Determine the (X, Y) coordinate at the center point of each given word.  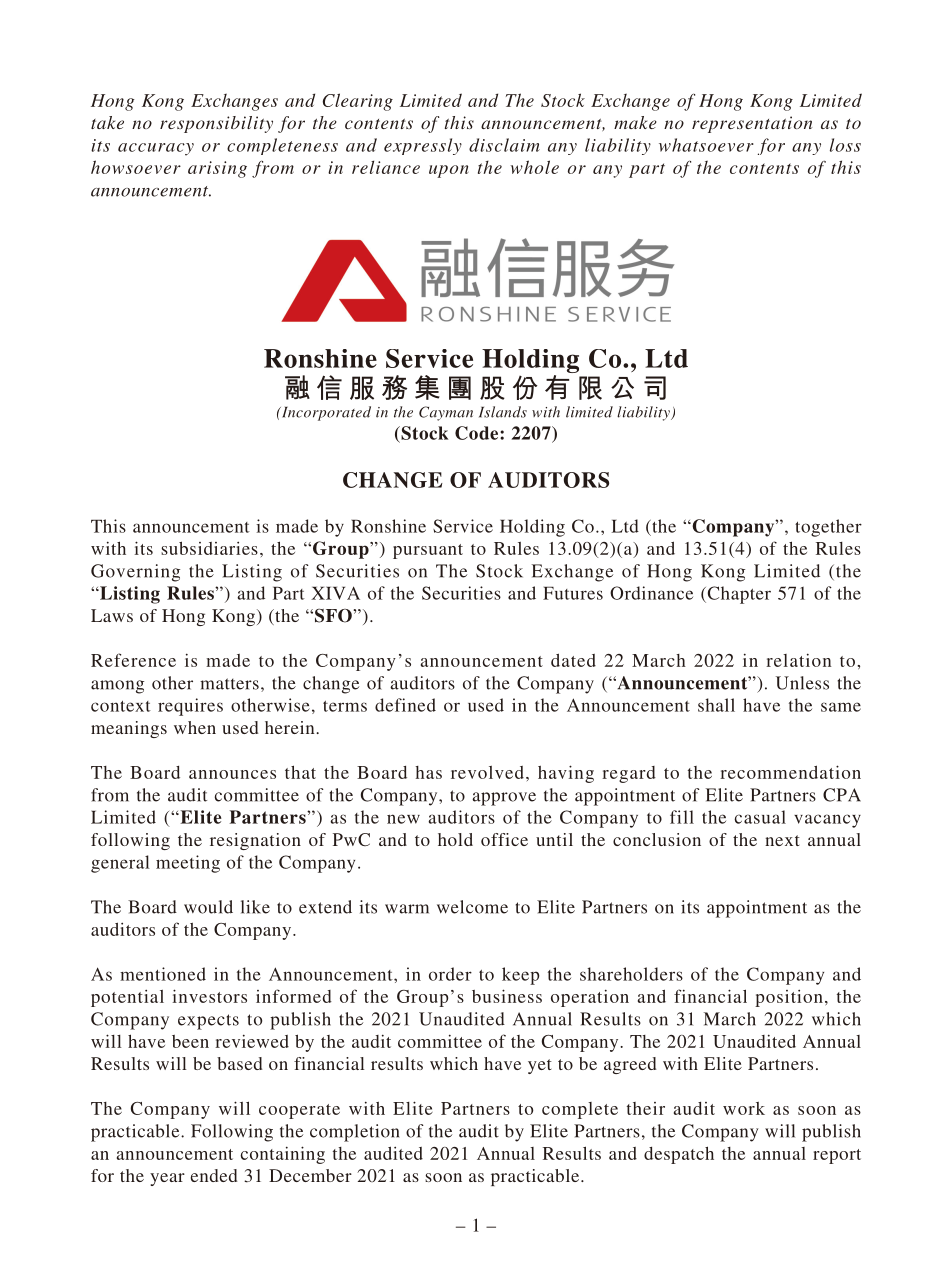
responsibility (216, 124)
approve (504, 799)
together (828, 528)
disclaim (504, 145)
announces (232, 774)
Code (478, 433)
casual (760, 817)
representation (752, 124)
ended (214, 1175)
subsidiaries (209, 548)
